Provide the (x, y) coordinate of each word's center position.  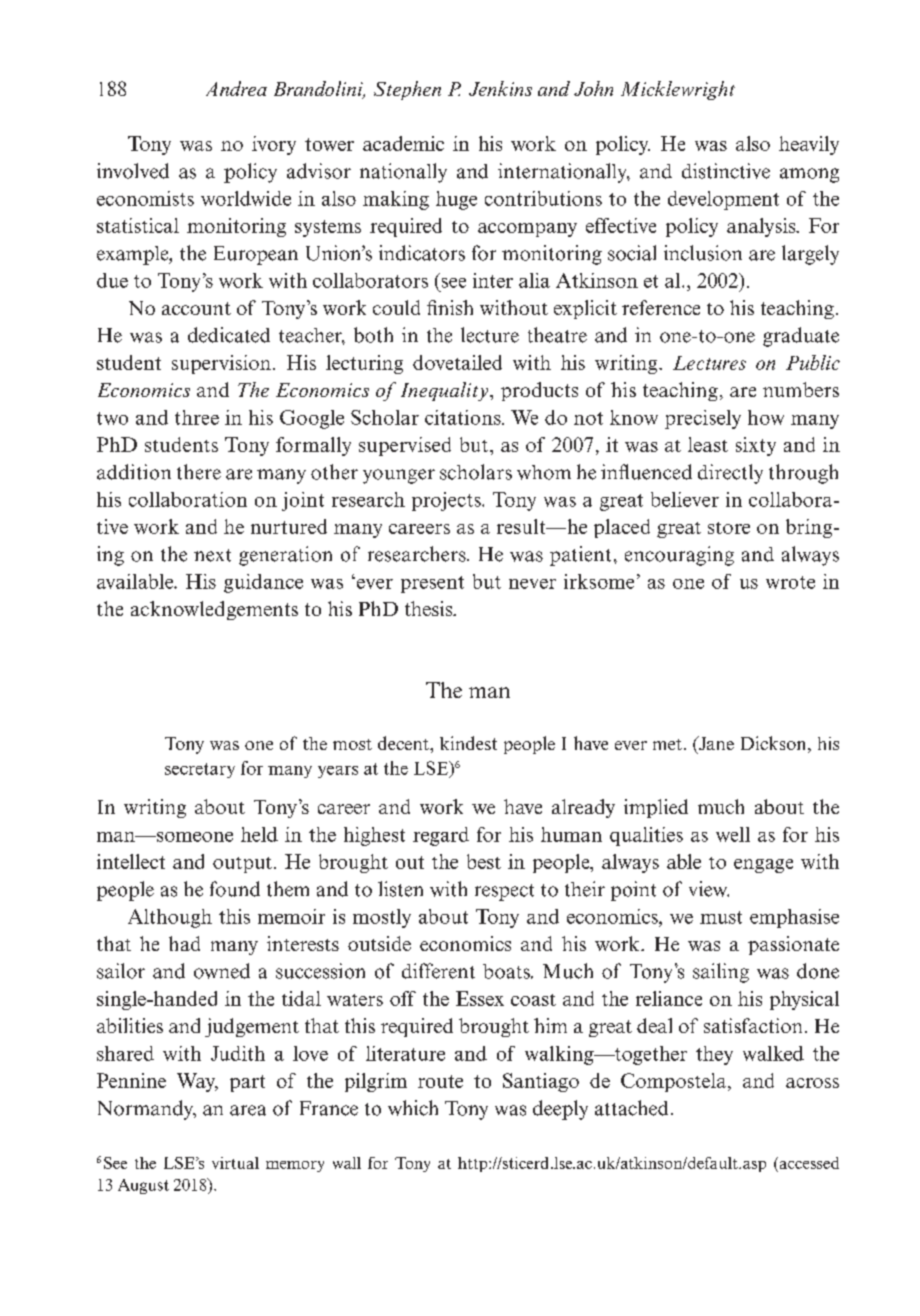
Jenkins (500, 88)
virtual (235, 1163)
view (709, 889)
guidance (263, 583)
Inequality (446, 391)
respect (504, 892)
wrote (790, 582)
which (413, 1108)
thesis (430, 608)
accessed (808, 1163)
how (766, 417)
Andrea (236, 88)
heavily (809, 145)
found (235, 889)
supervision (221, 364)
